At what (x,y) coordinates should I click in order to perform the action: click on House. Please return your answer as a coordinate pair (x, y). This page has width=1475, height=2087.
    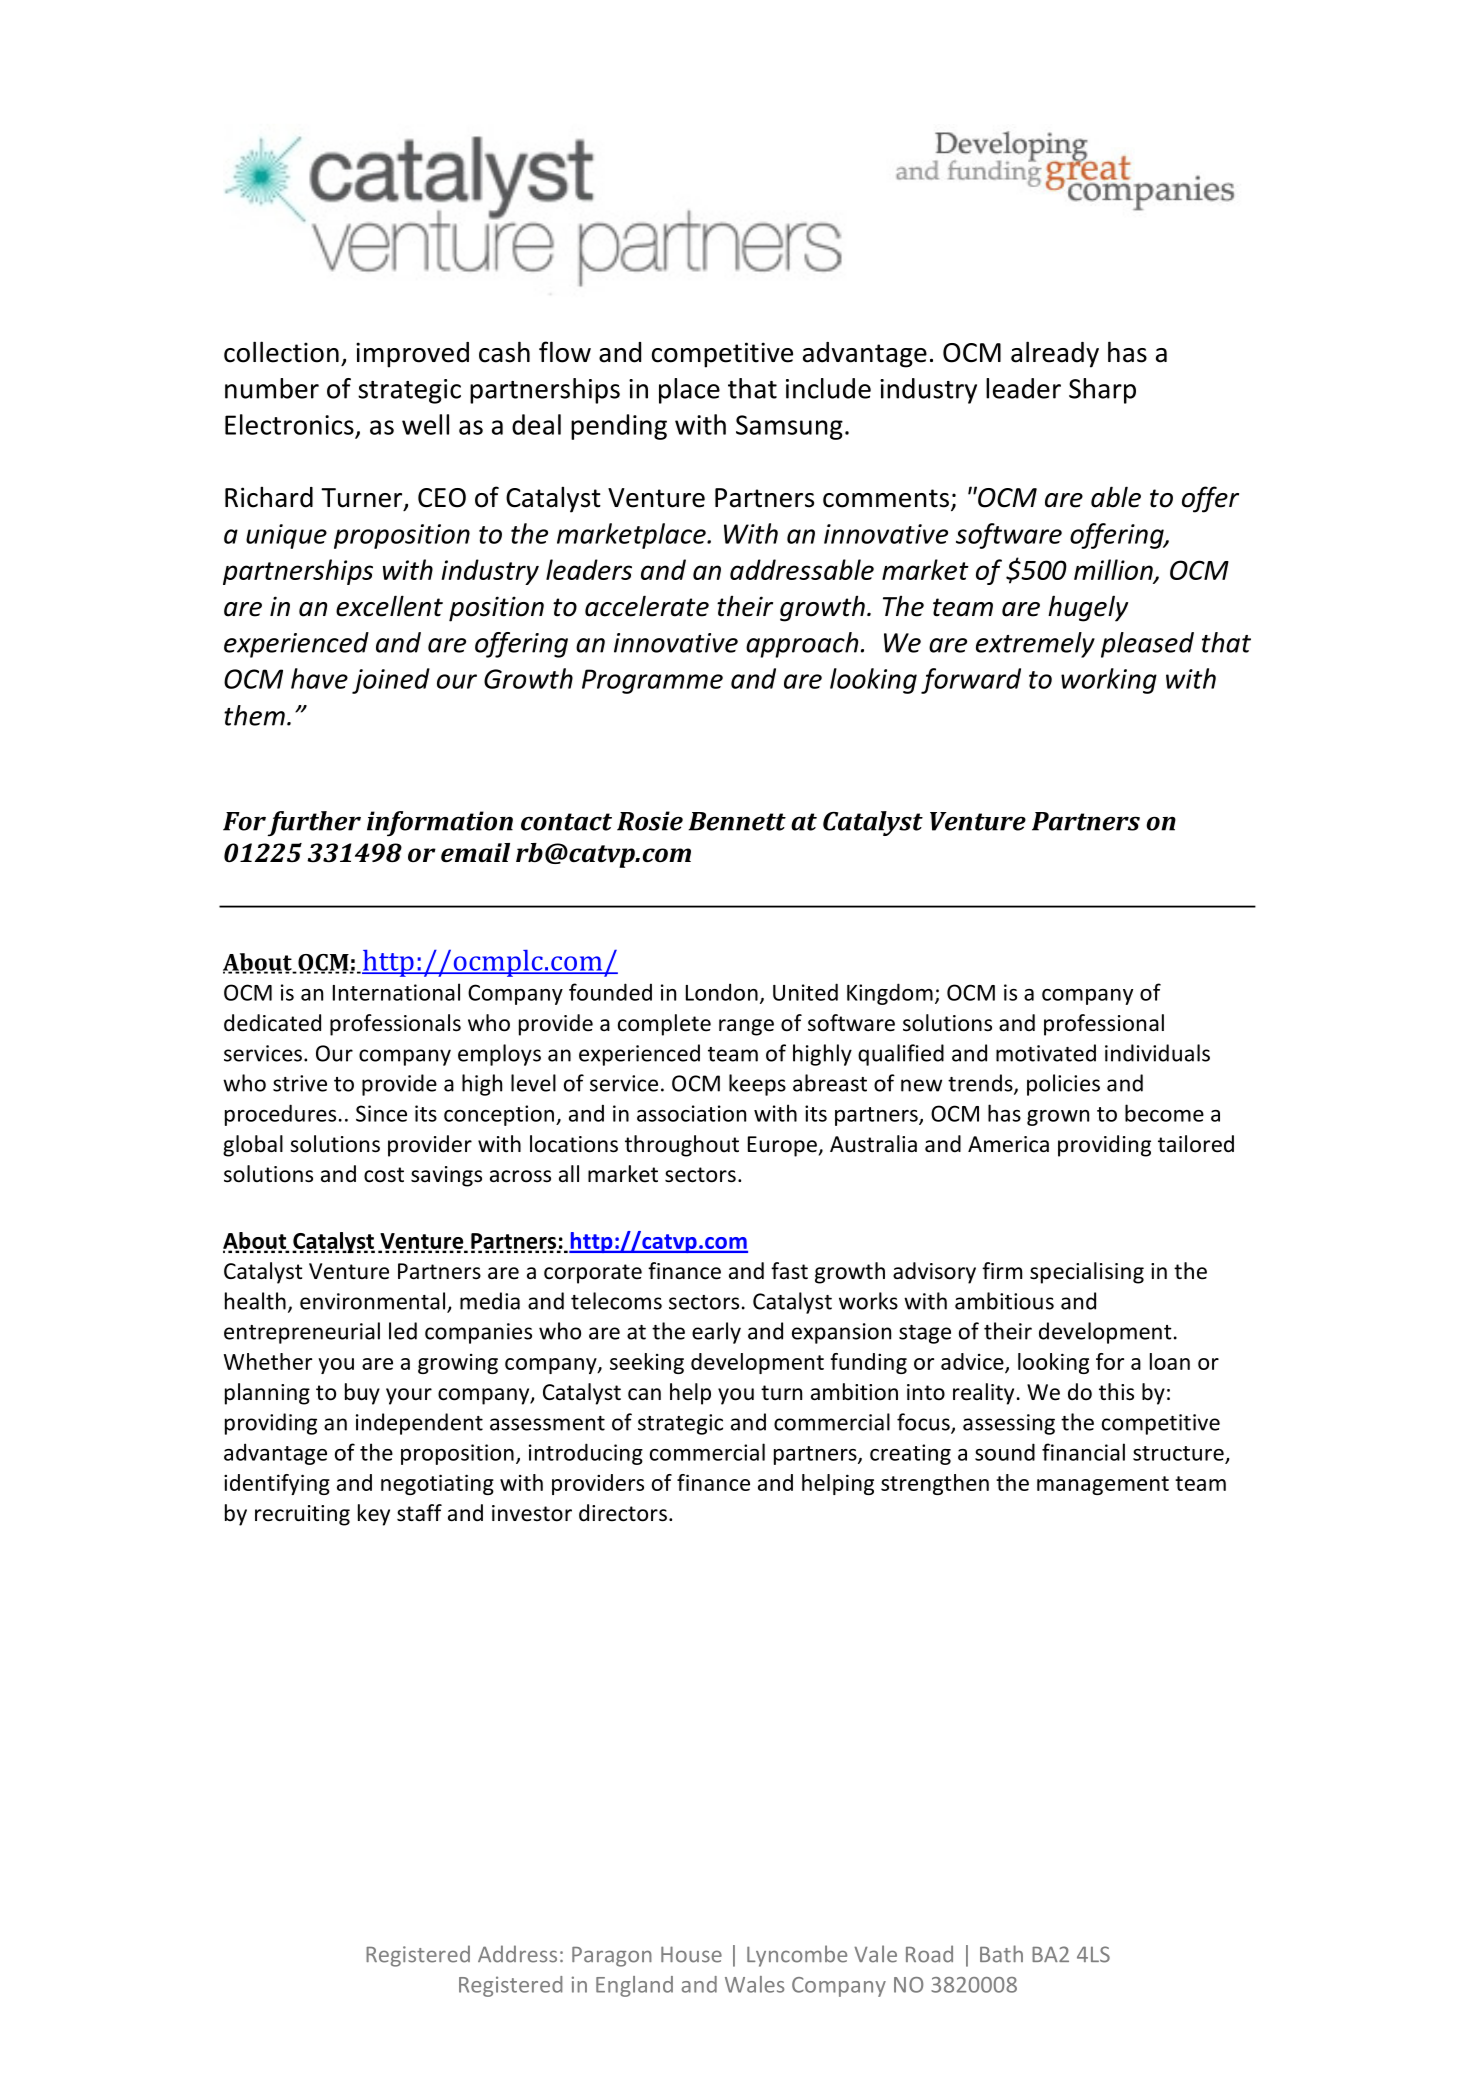
    Looking at the image, I should click on (691, 1954).
